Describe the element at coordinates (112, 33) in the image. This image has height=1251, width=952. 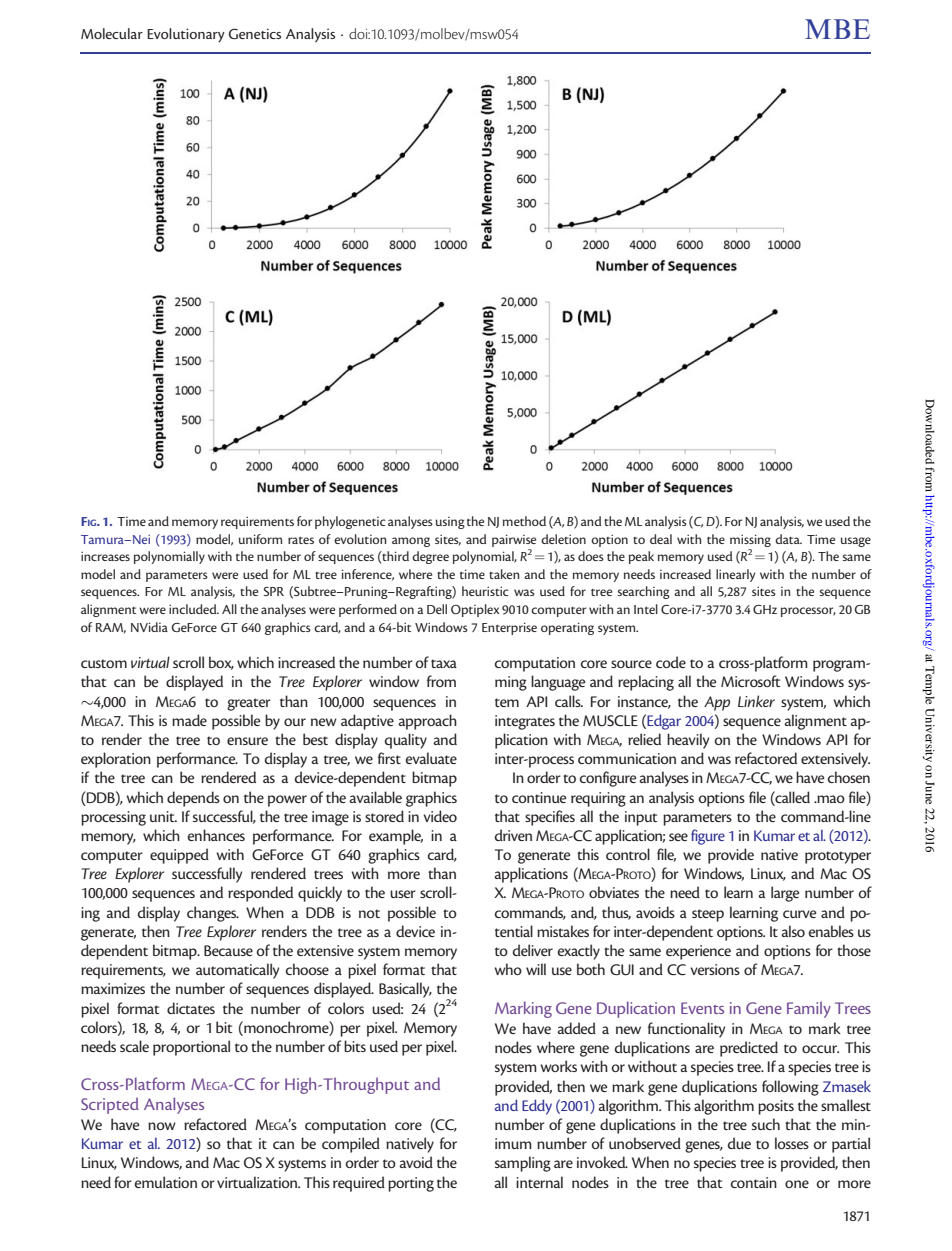
I see `Molecular` at that location.
